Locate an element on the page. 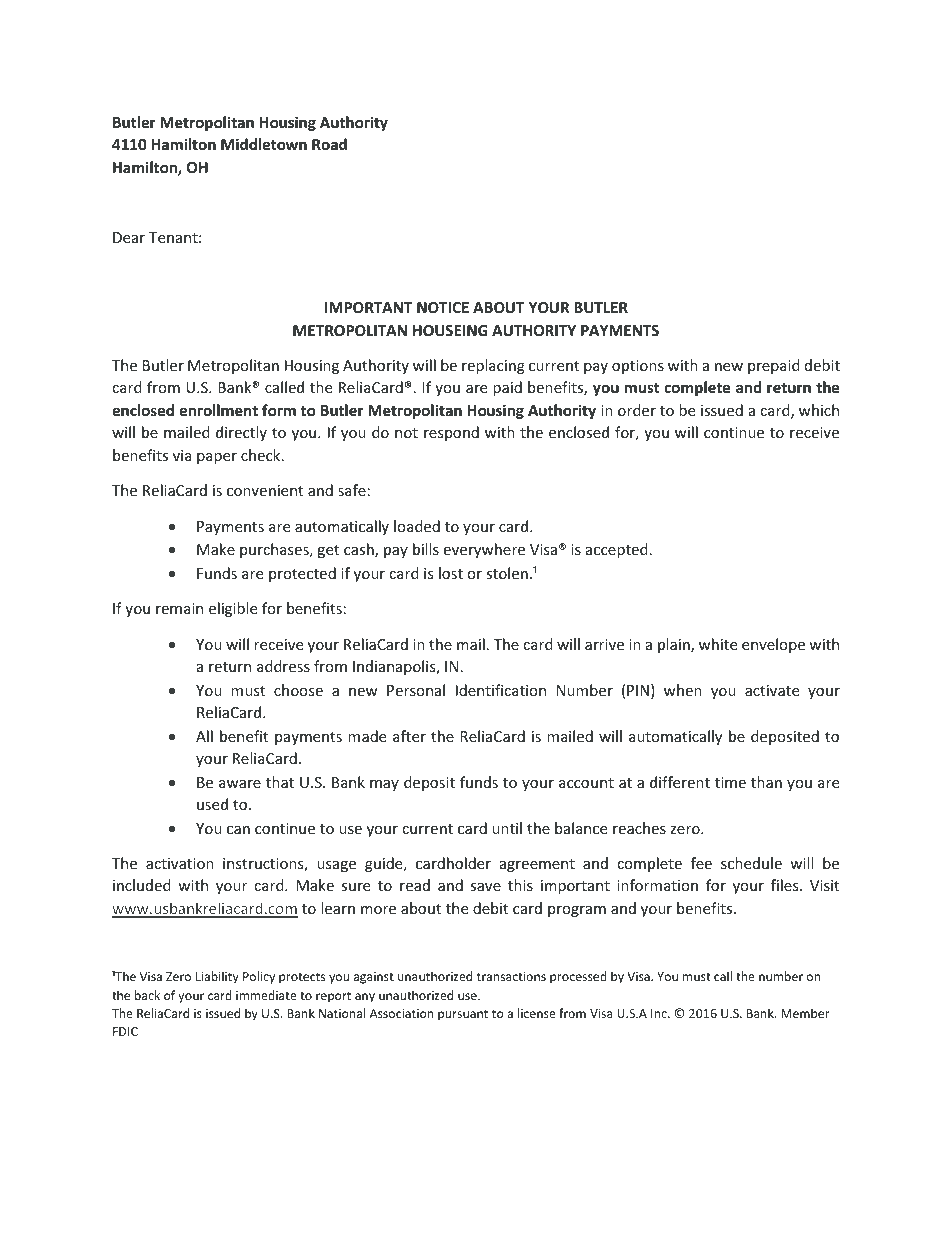 Image resolution: width=952 pixels, height=1233 pixels. until is located at coordinates (507, 828).
